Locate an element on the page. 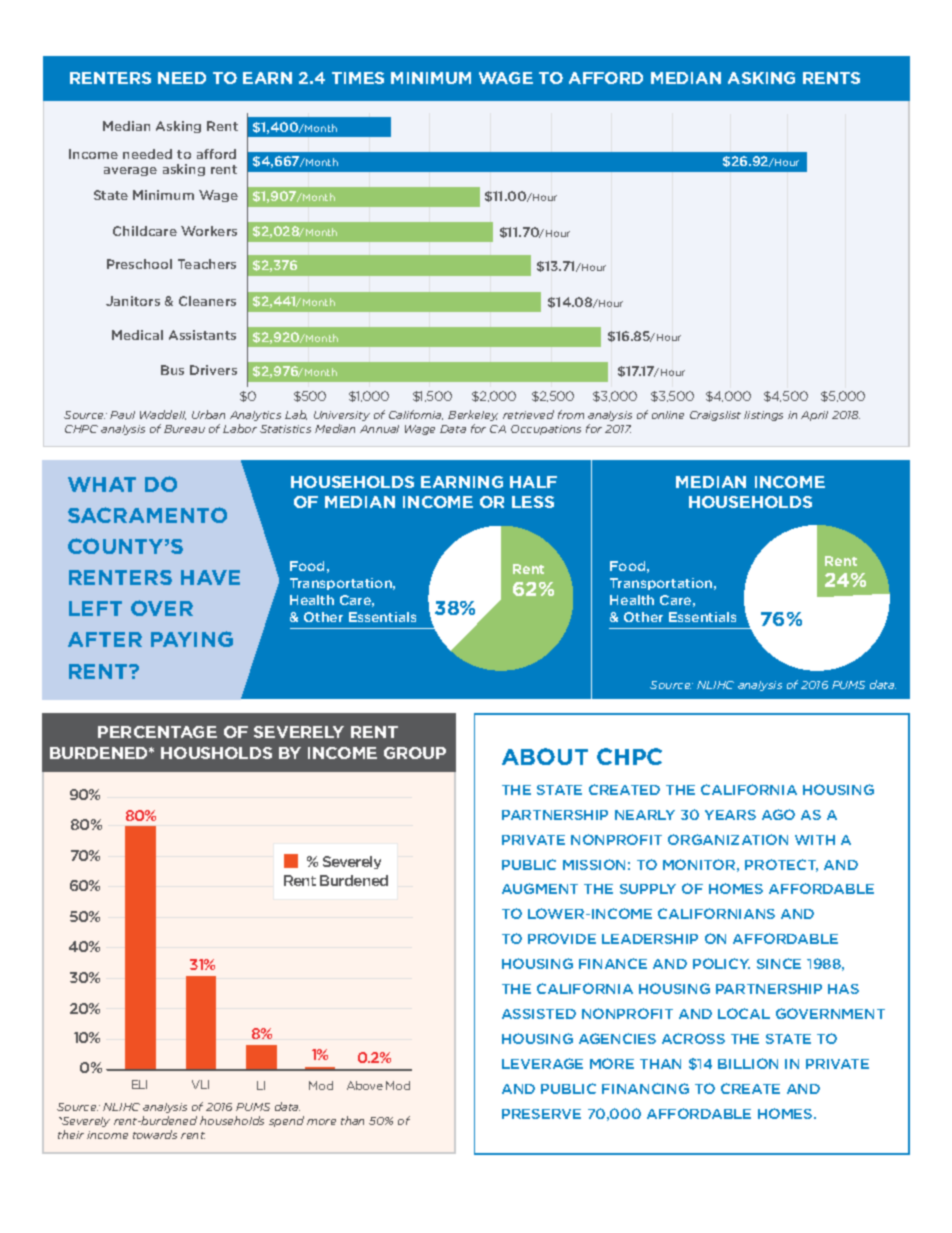  Craigslist is located at coordinates (715, 416).
